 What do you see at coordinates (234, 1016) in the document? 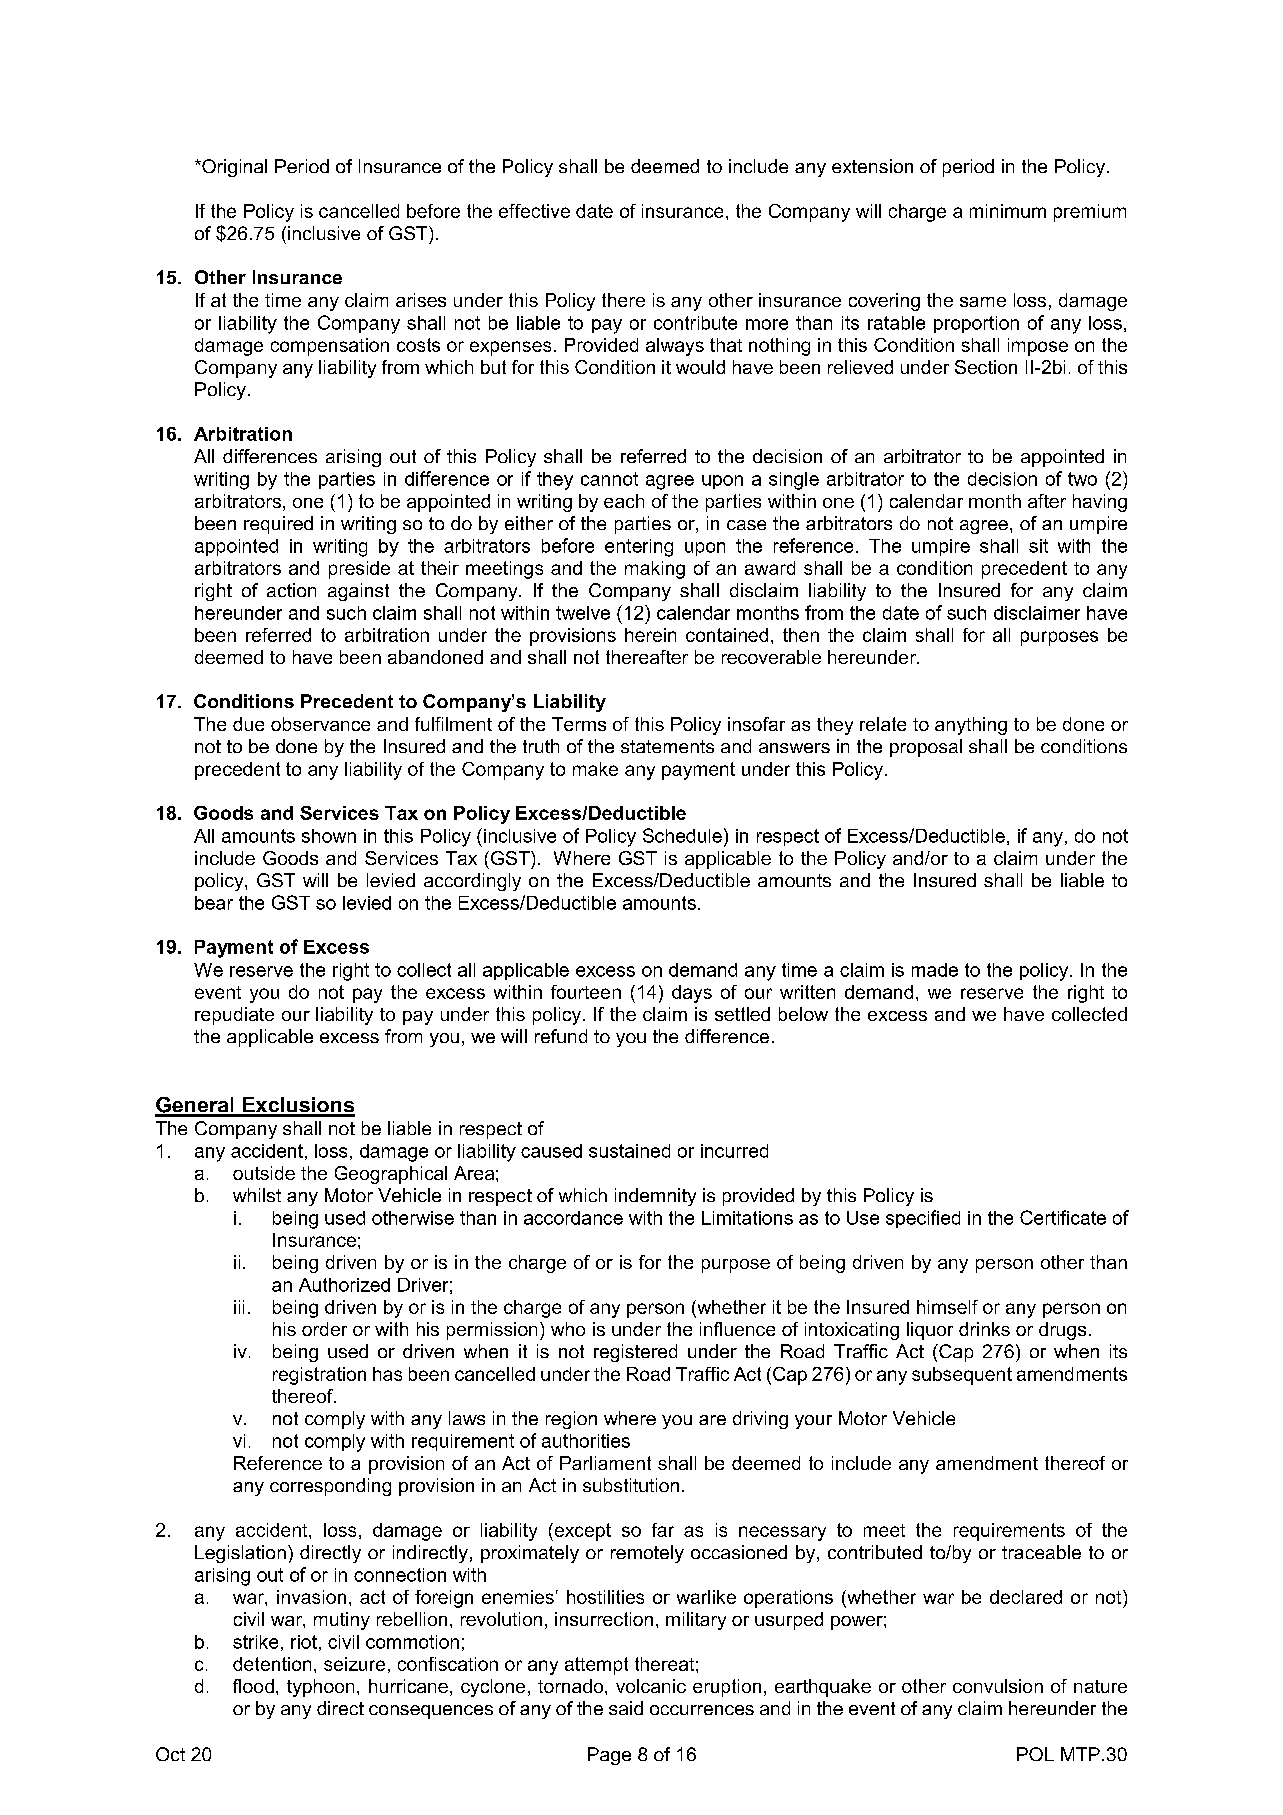
I see `repudiate` at bounding box center [234, 1016].
